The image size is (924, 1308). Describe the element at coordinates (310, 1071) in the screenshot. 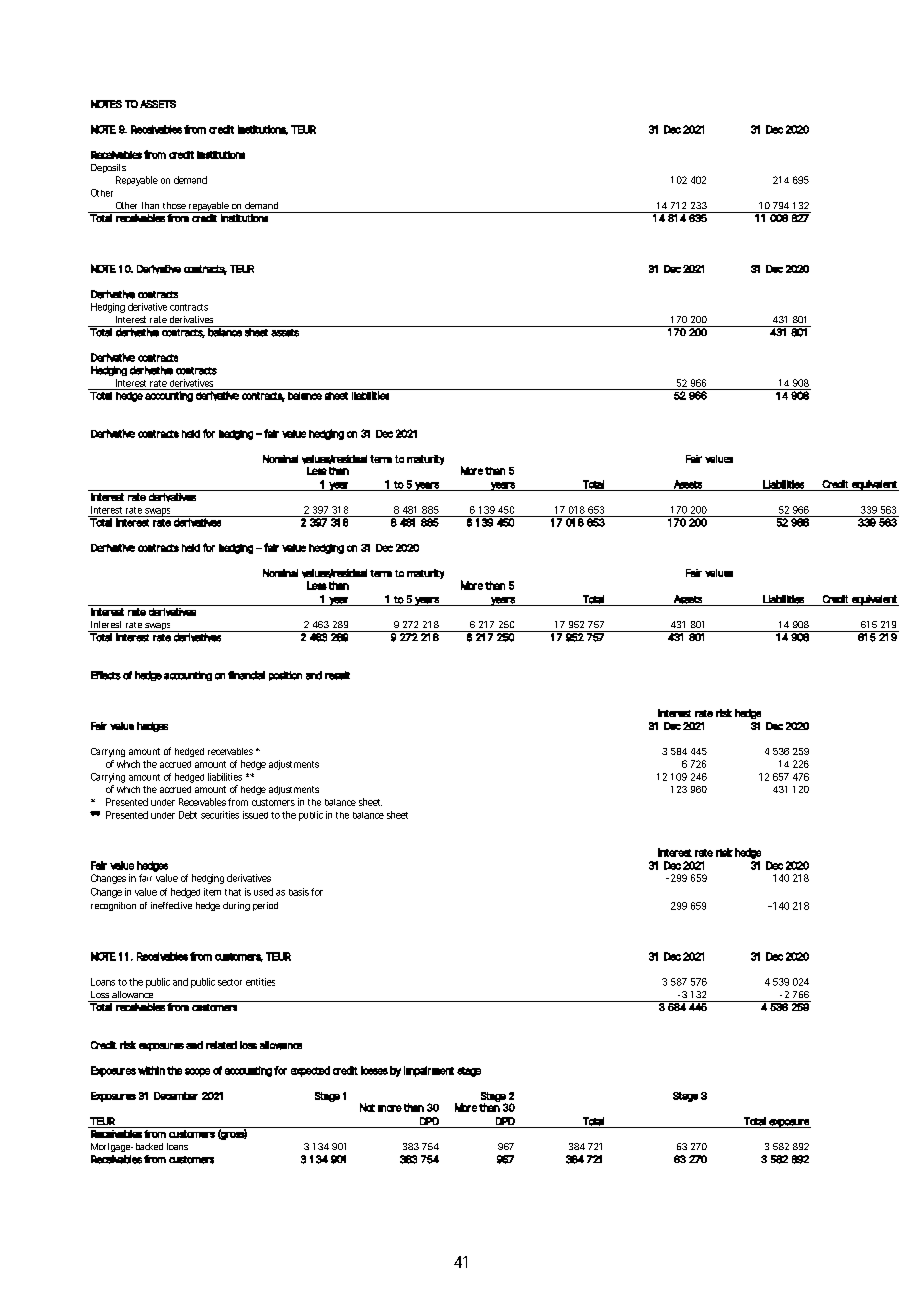

I see `expected` at that location.
